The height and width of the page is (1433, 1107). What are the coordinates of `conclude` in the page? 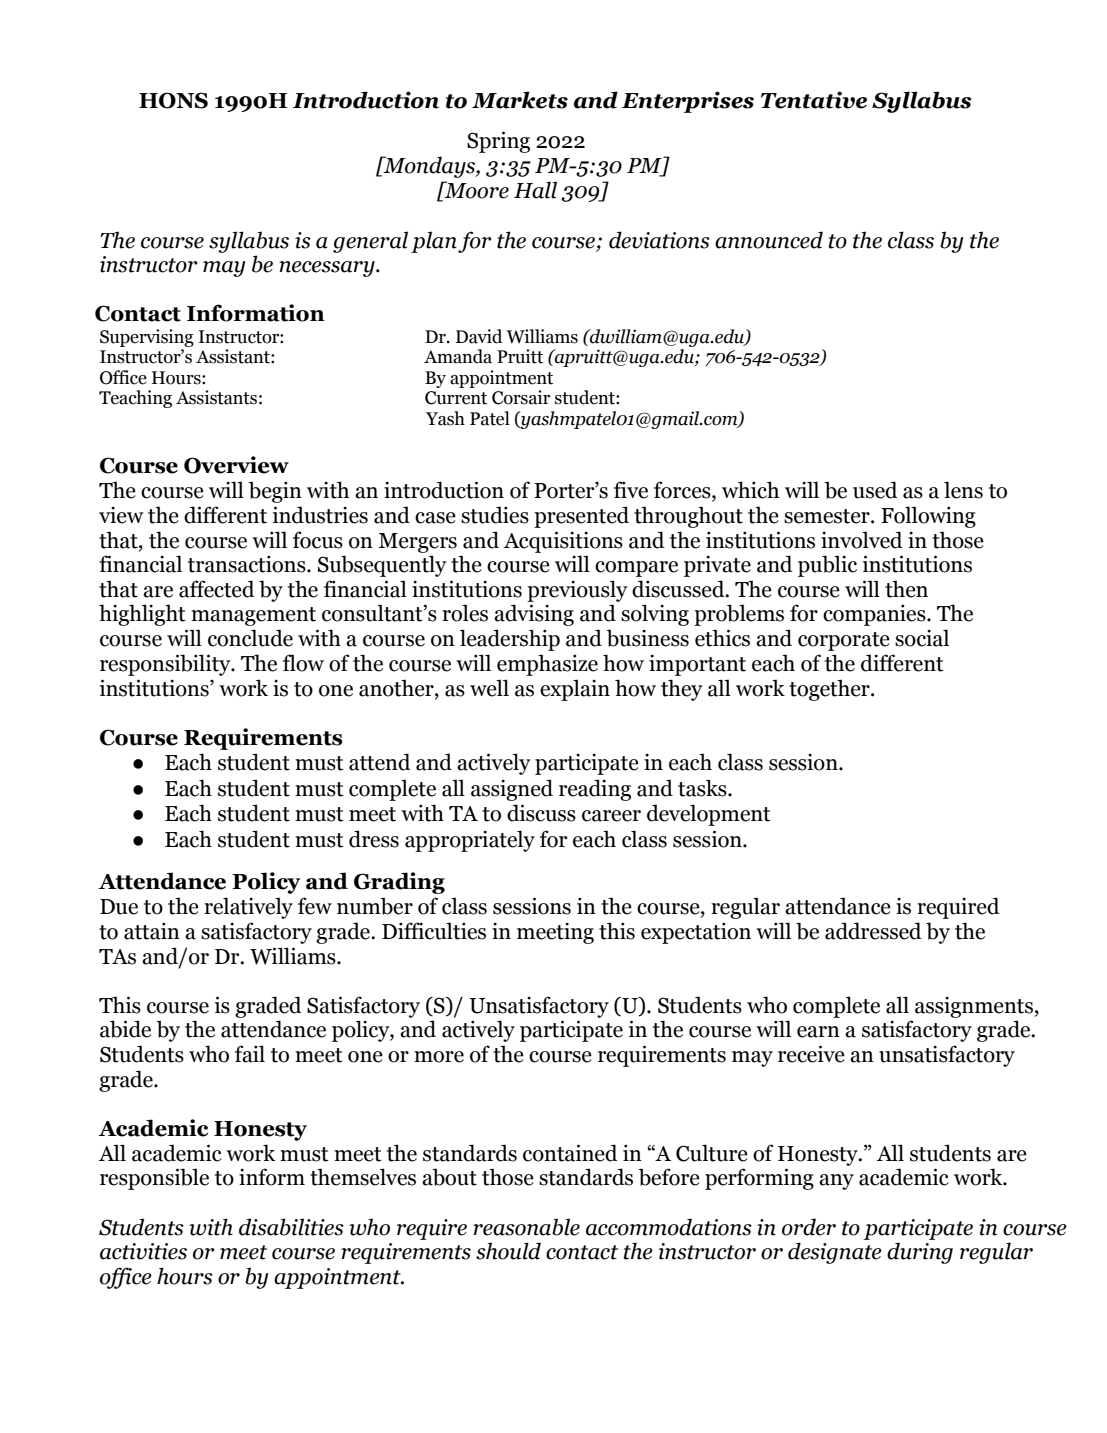 It's located at (250, 638).
